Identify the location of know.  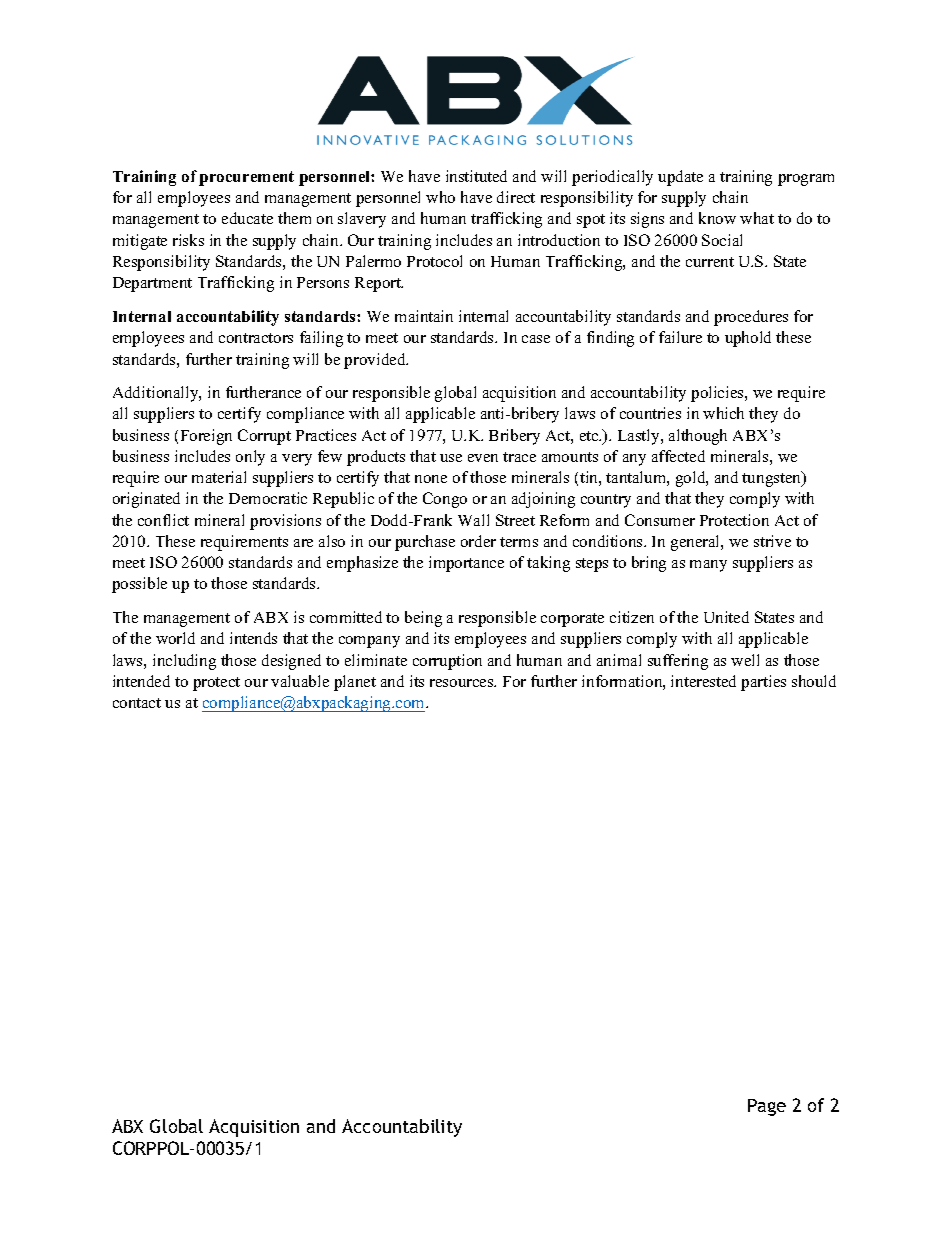
(717, 218).
